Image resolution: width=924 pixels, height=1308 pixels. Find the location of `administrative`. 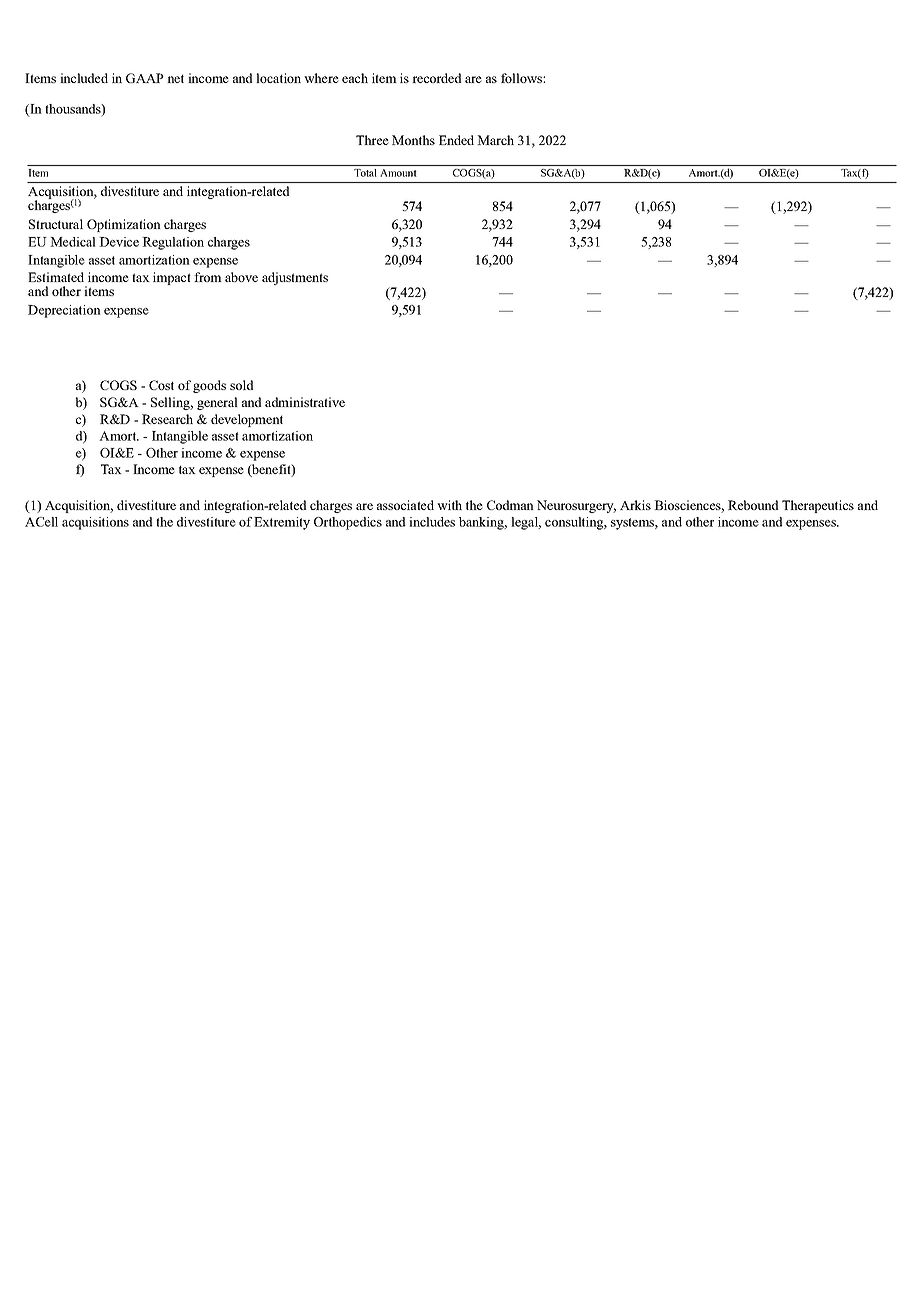

administrative is located at coordinates (305, 402).
